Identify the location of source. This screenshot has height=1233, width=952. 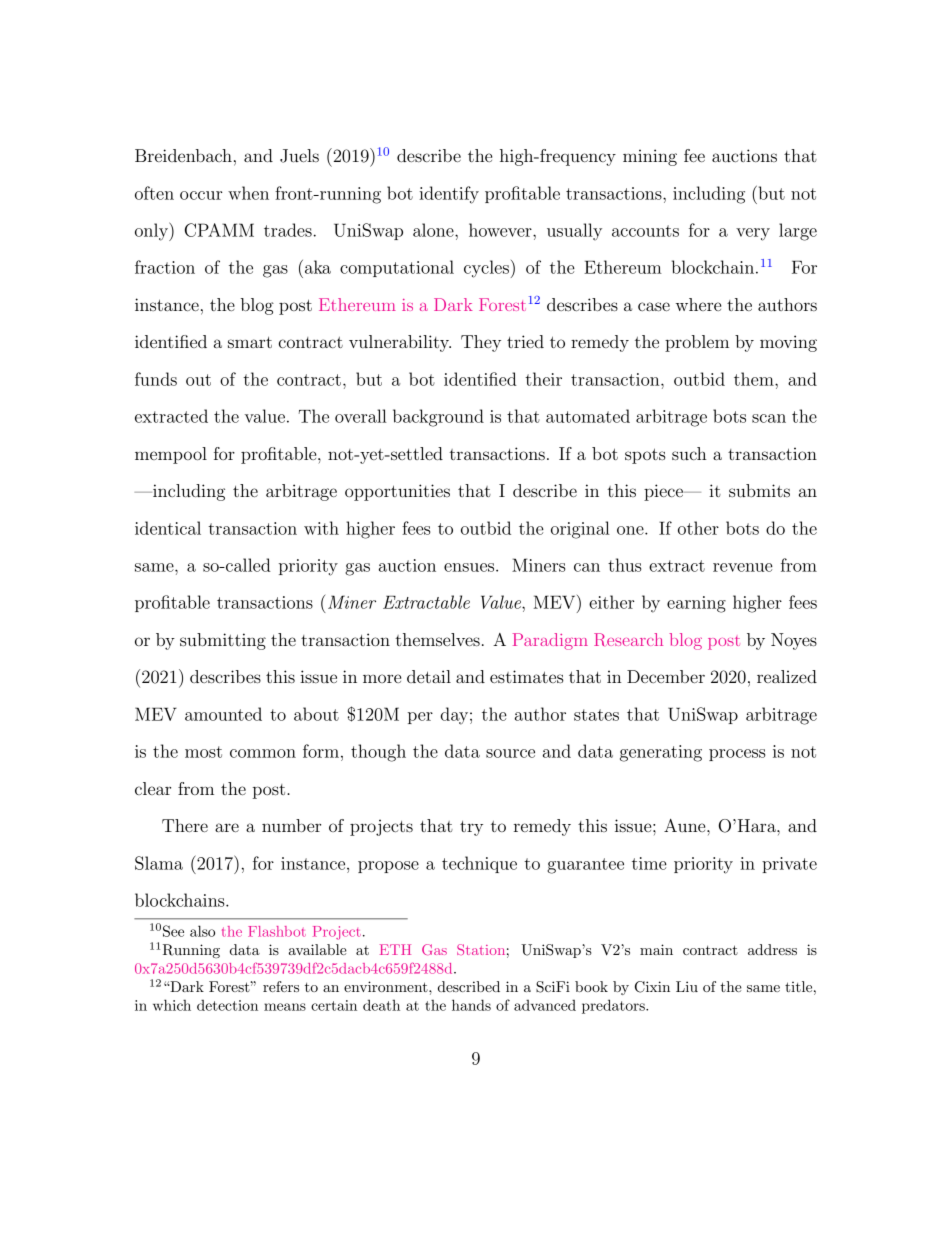
(510, 753).
